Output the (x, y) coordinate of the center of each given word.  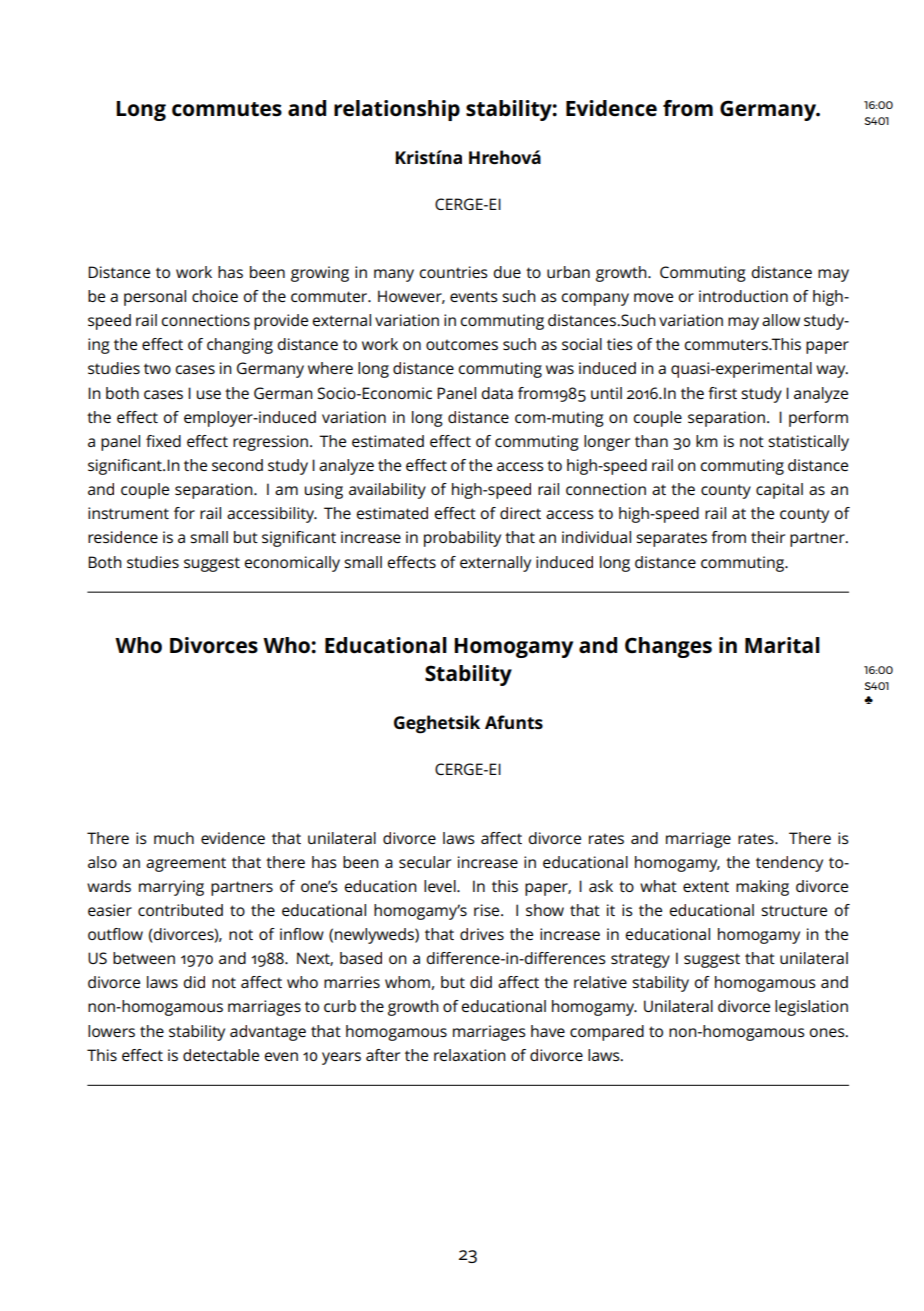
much (174, 838)
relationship (397, 110)
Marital (782, 645)
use (209, 394)
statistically (808, 443)
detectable (221, 1055)
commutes (227, 109)
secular (425, 862)
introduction (743, 296)
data (497, 393)
